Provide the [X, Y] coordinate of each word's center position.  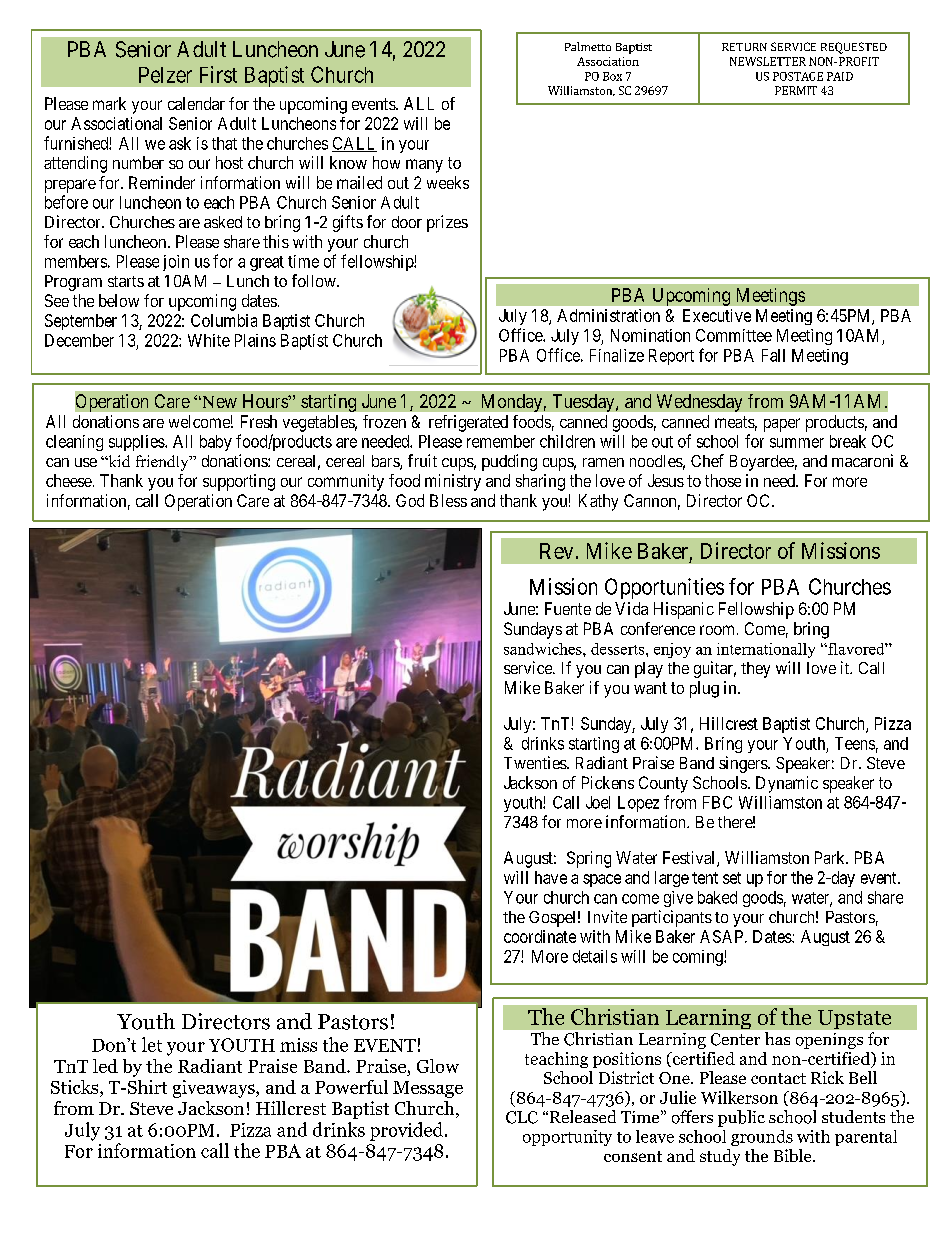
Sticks [76, 1088]
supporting [239, 482]
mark [109, 103]
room [717, 630]
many [424, 166]
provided [408, 1131]
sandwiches [544, 649]
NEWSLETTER [768, 61]
